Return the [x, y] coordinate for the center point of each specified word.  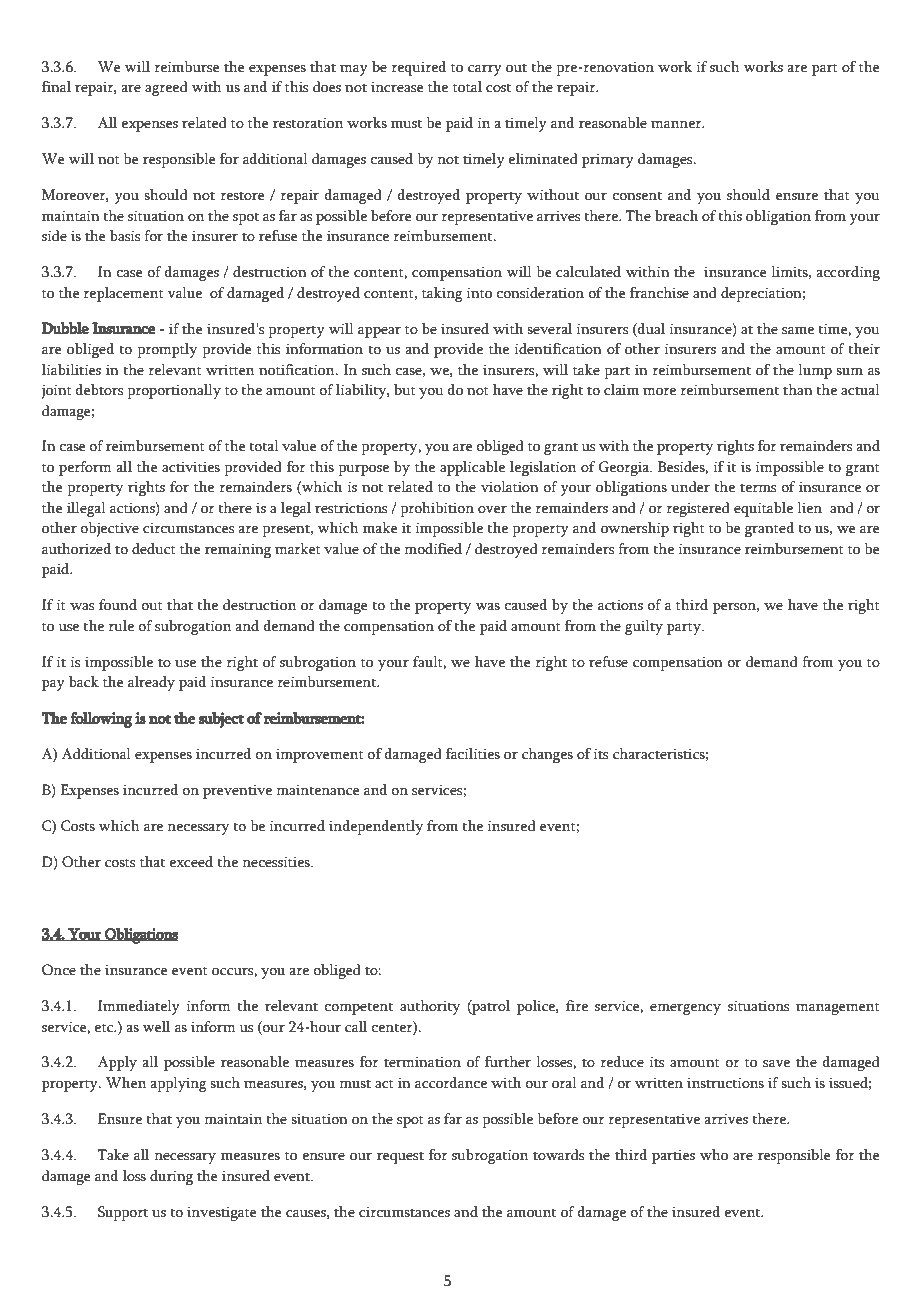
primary [608, 160]
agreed [166, 88]
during [171, 1177]
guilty [644, 627]
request [400, 1158]
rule [121, 626]
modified [433, 549]
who [714, 1155]
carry [485, 70]
